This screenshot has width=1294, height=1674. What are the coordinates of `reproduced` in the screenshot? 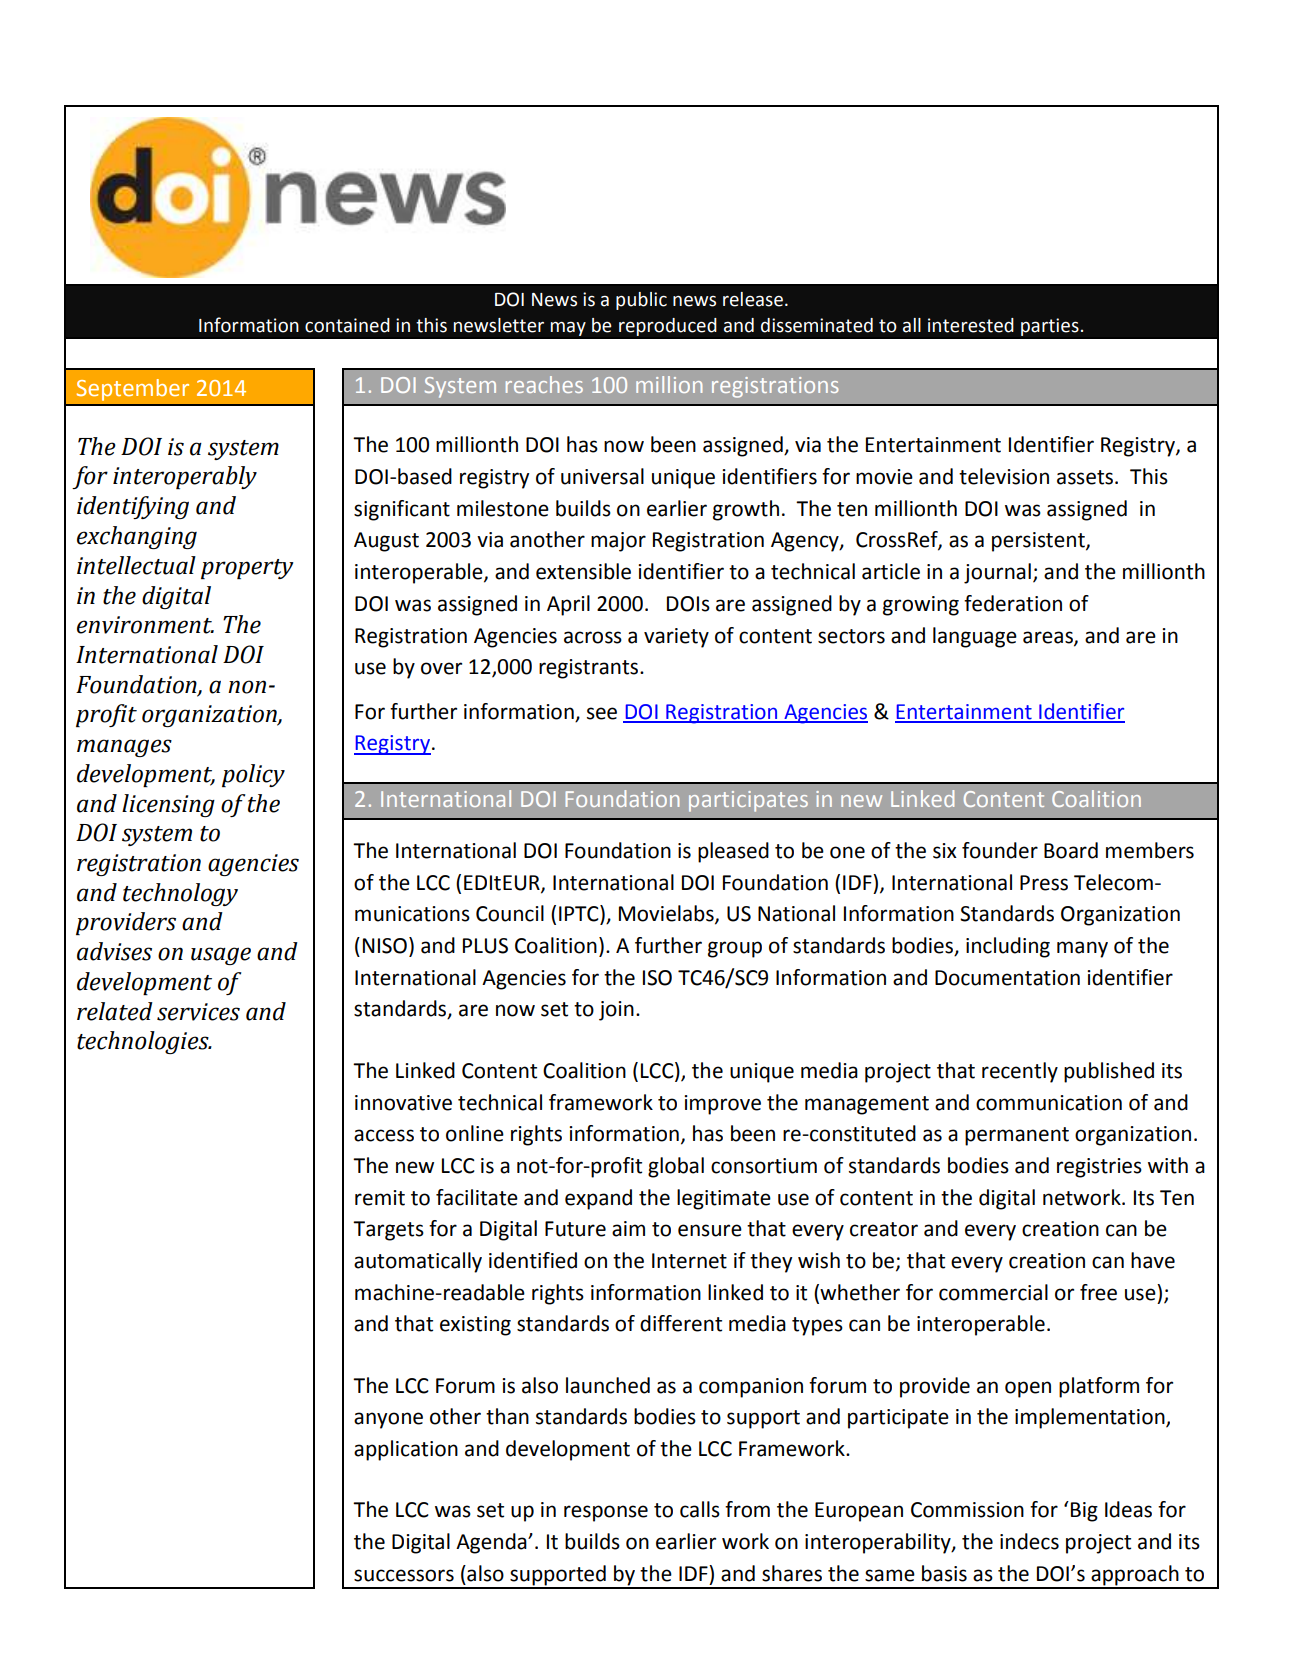 It's located at (668, 327).
